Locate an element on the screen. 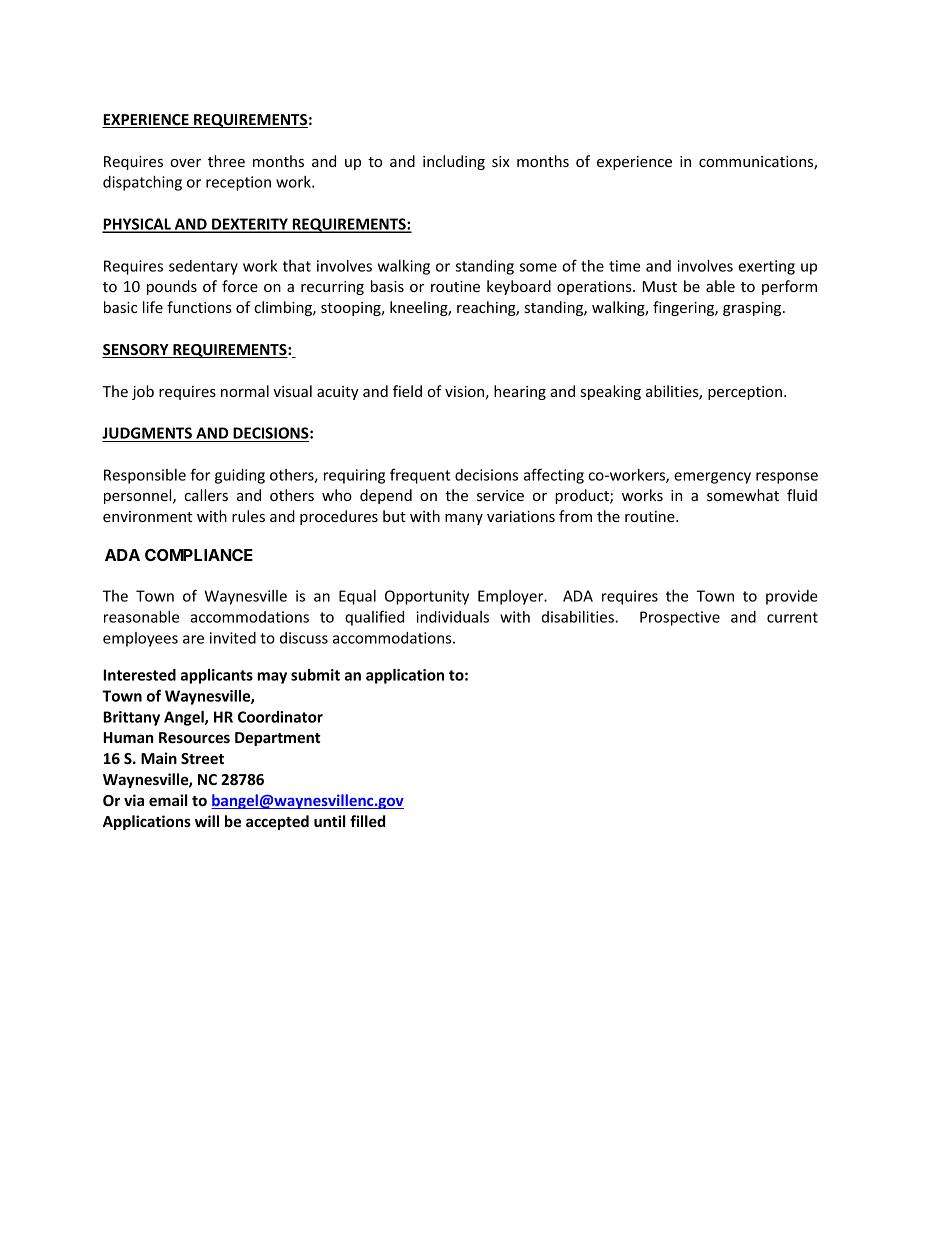  including is located at coordinates (454, 162).
